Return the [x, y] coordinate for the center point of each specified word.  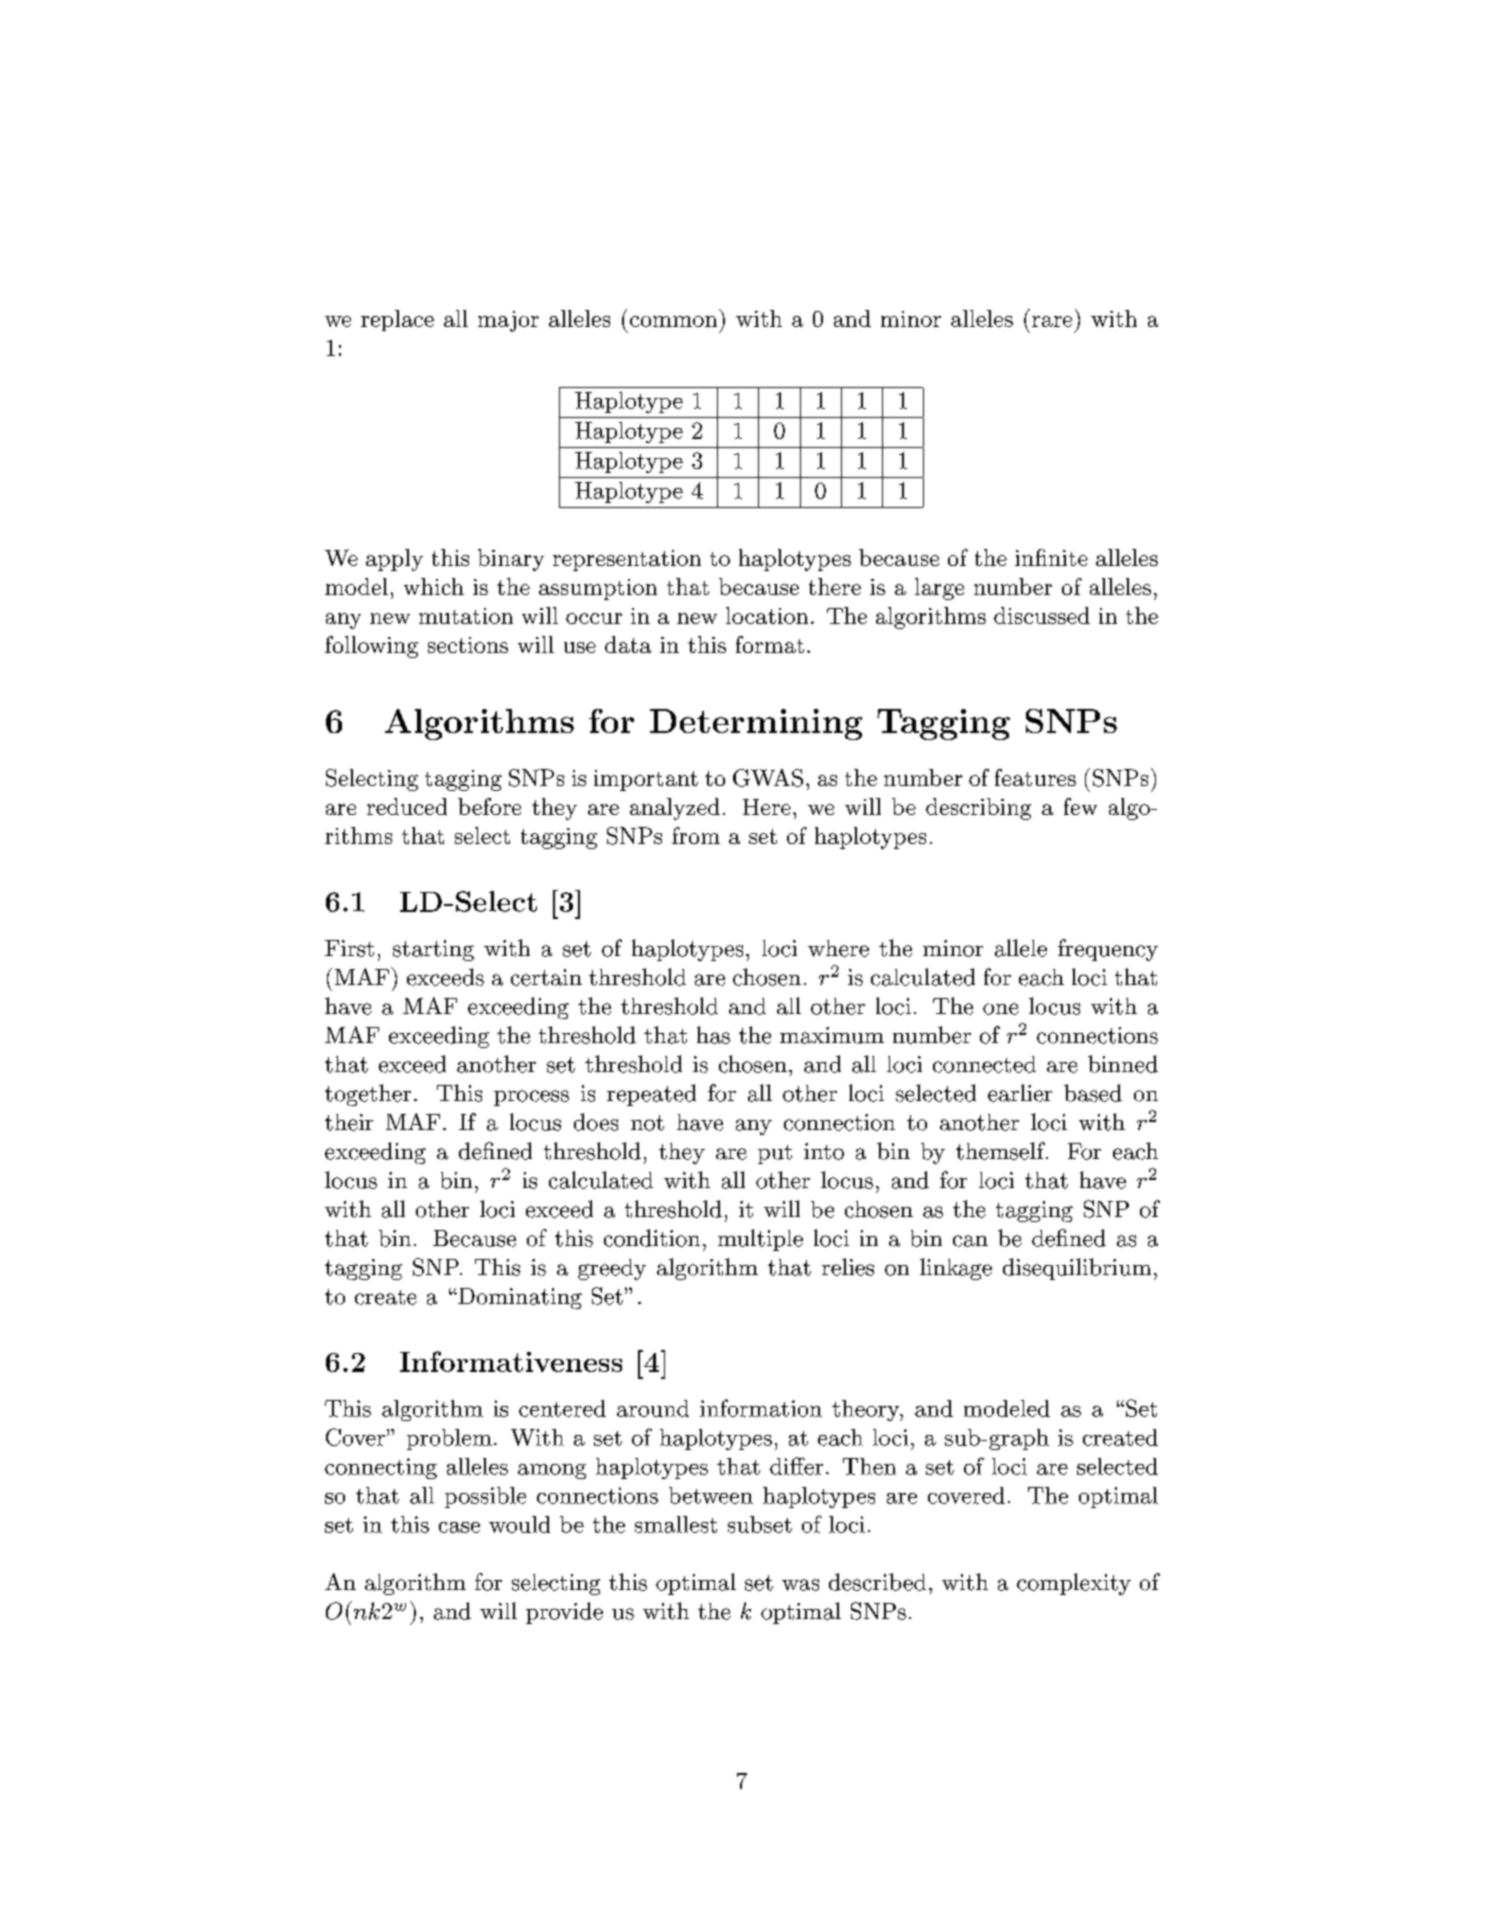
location [767, 615]
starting [433, 950]
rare [1052, 321]
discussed [1042, 615]
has [713, 1035]
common [673, 321]
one [1001, 1009]
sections [468, 645]
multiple [760, 1240]
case [459, 1527]
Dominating [519, 1298]
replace [397, 320]
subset [760, 1524]
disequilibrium [1077, 1269]
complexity [1074, 1584]
